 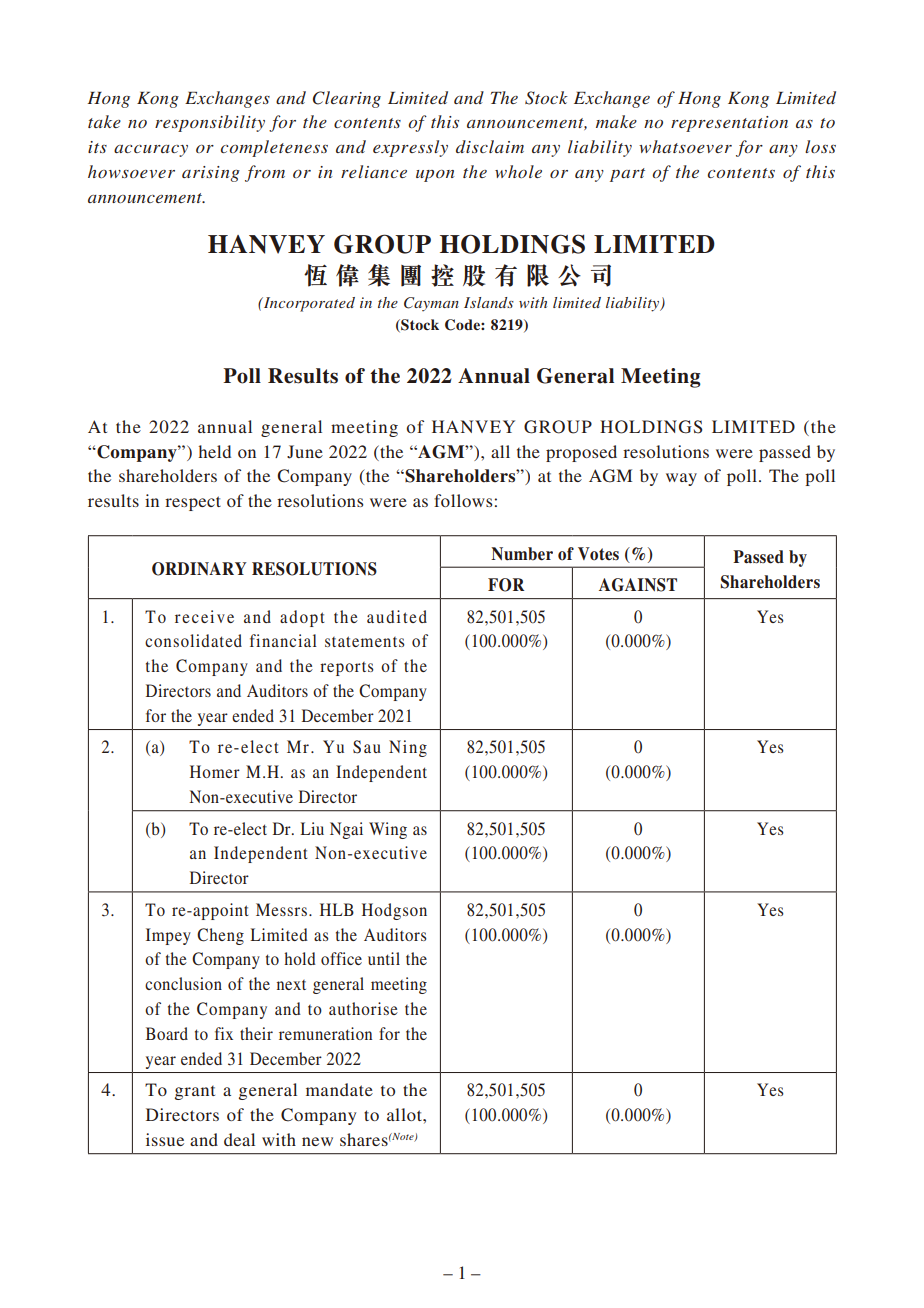 What do you see at coordinates (195, 1093) in the screenshot?
I see `grant` at bounding box center [195, 1093].
